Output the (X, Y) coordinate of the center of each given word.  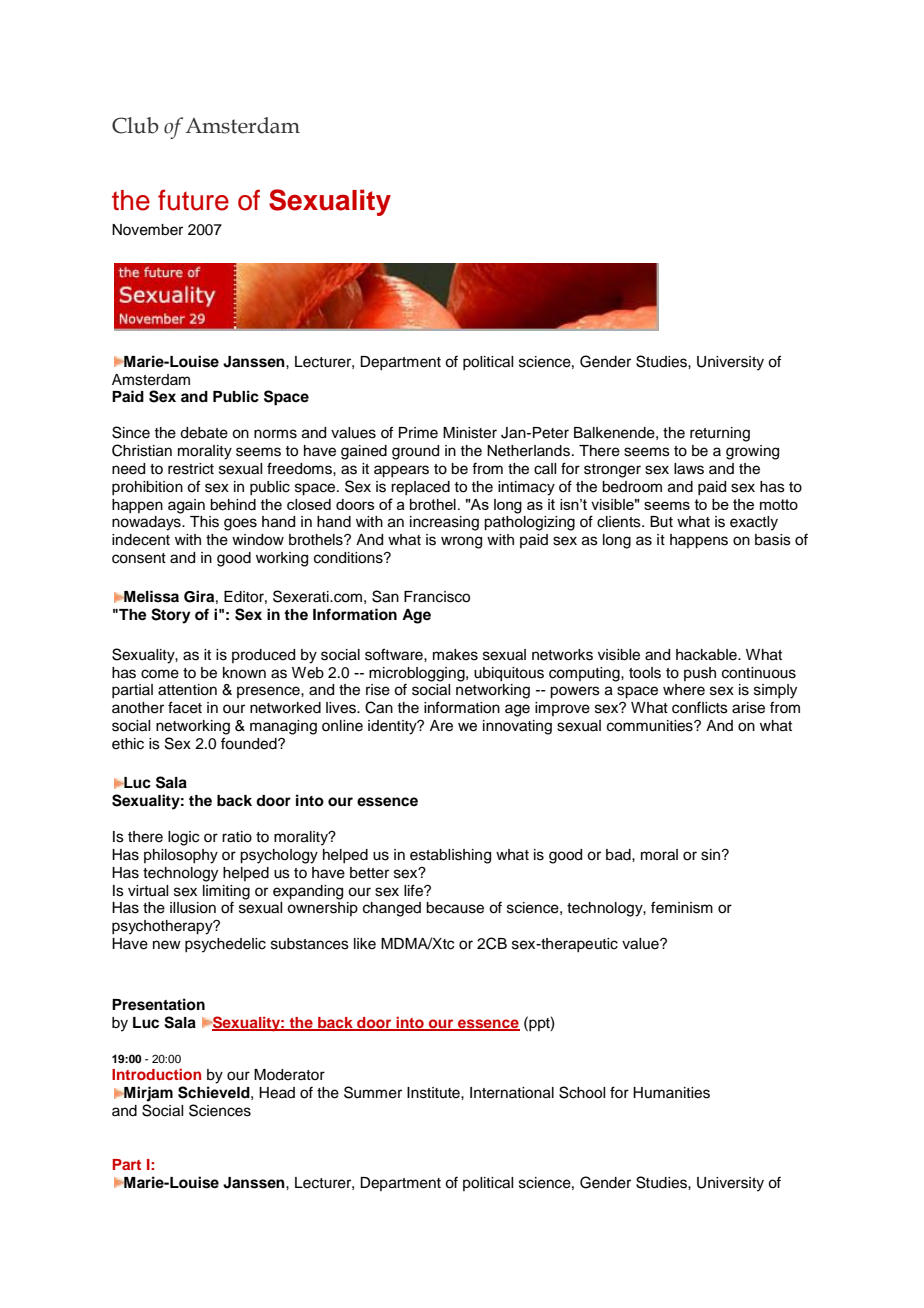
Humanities (671, 1093)
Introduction (156, 1074)
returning (720, 434)
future (193, 200)
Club (135, 125)
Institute (434, 1093)
